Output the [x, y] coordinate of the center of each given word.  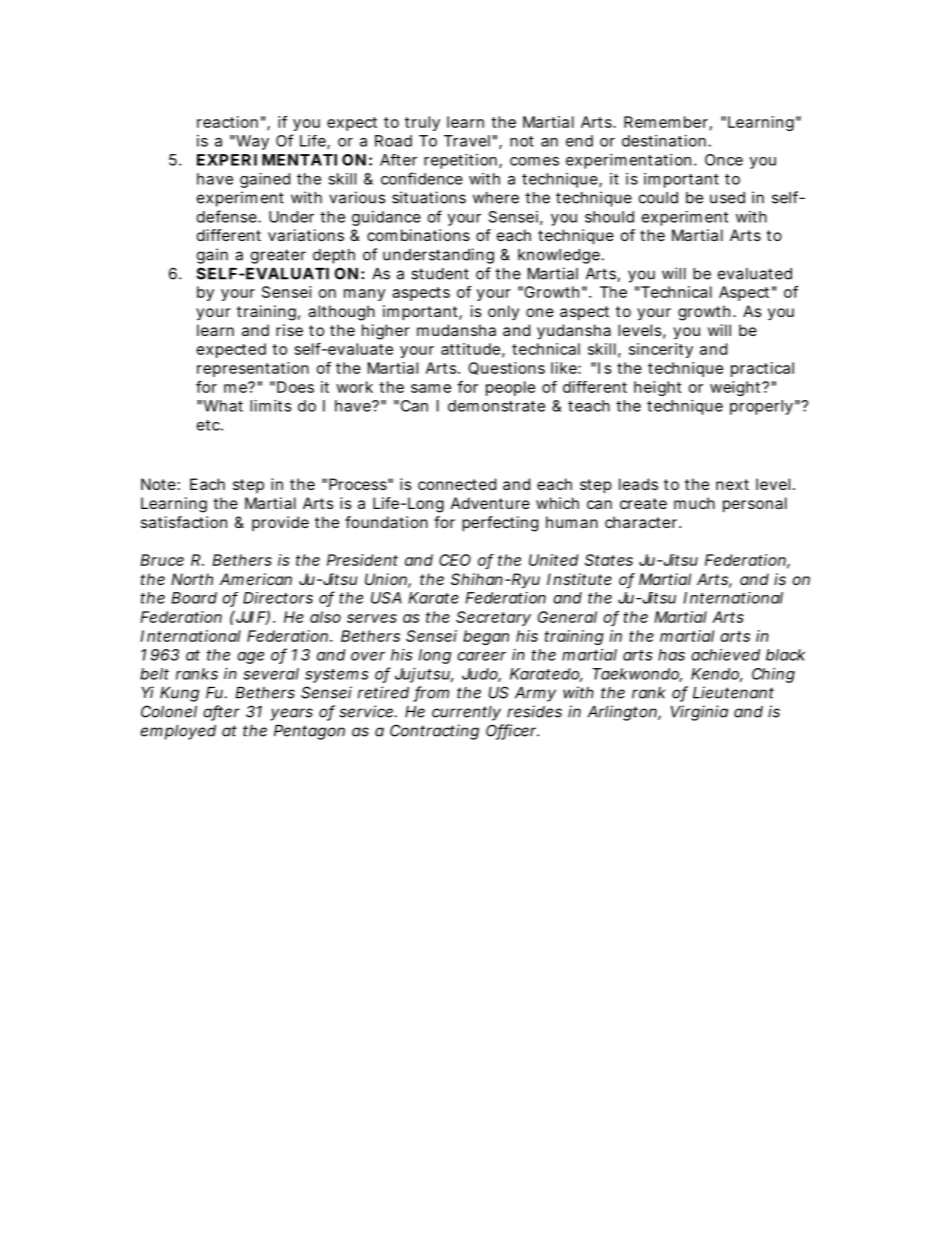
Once [724, 160]
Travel [467, 141]
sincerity [661, 350]
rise [289, 330]
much [694, 503]
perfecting [500, 524]
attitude [470, 349]
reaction [227, 122]
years [291, 714]
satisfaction [184, 522]
